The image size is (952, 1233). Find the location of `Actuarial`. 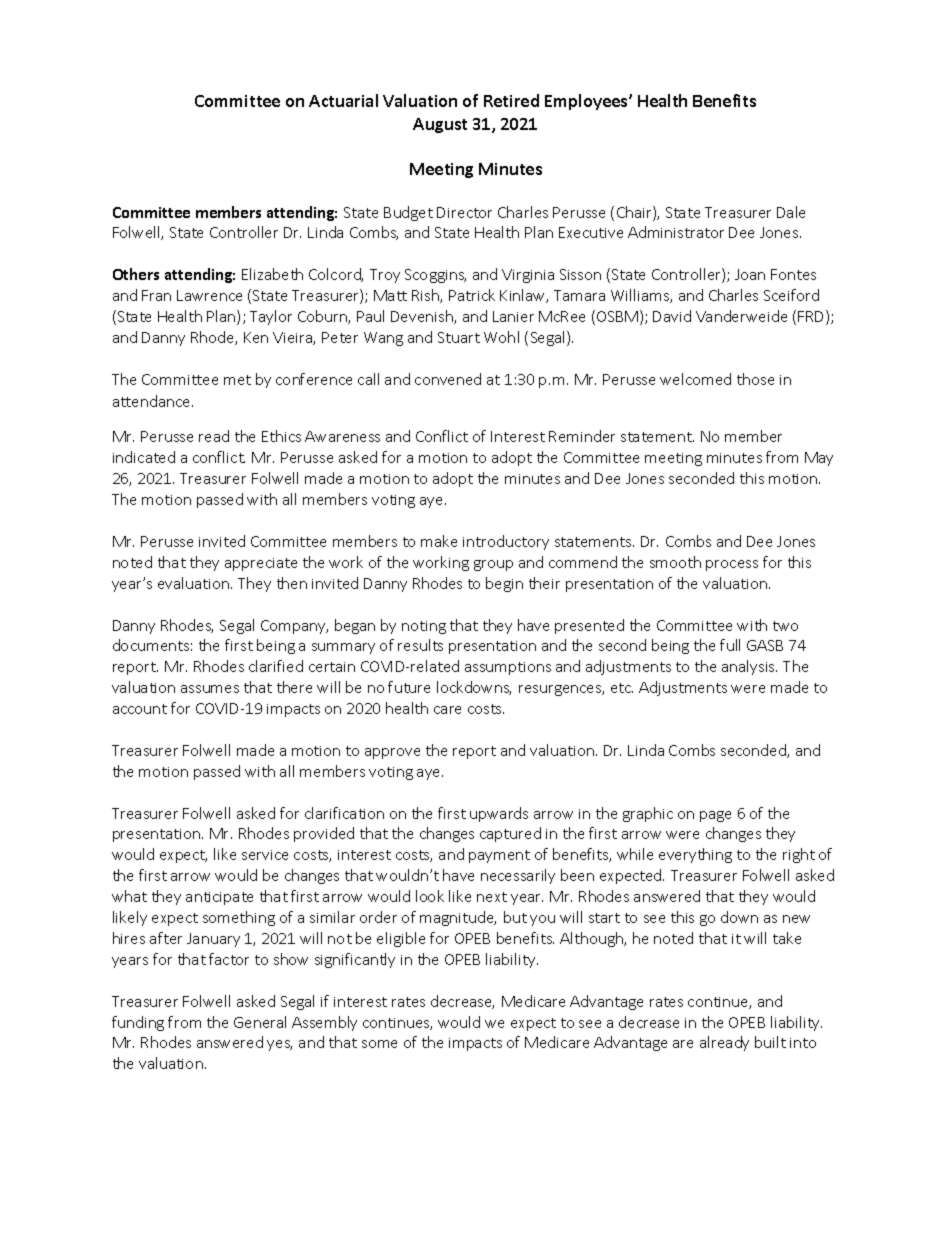

Actuarial is located at coordinates (343, 100).
